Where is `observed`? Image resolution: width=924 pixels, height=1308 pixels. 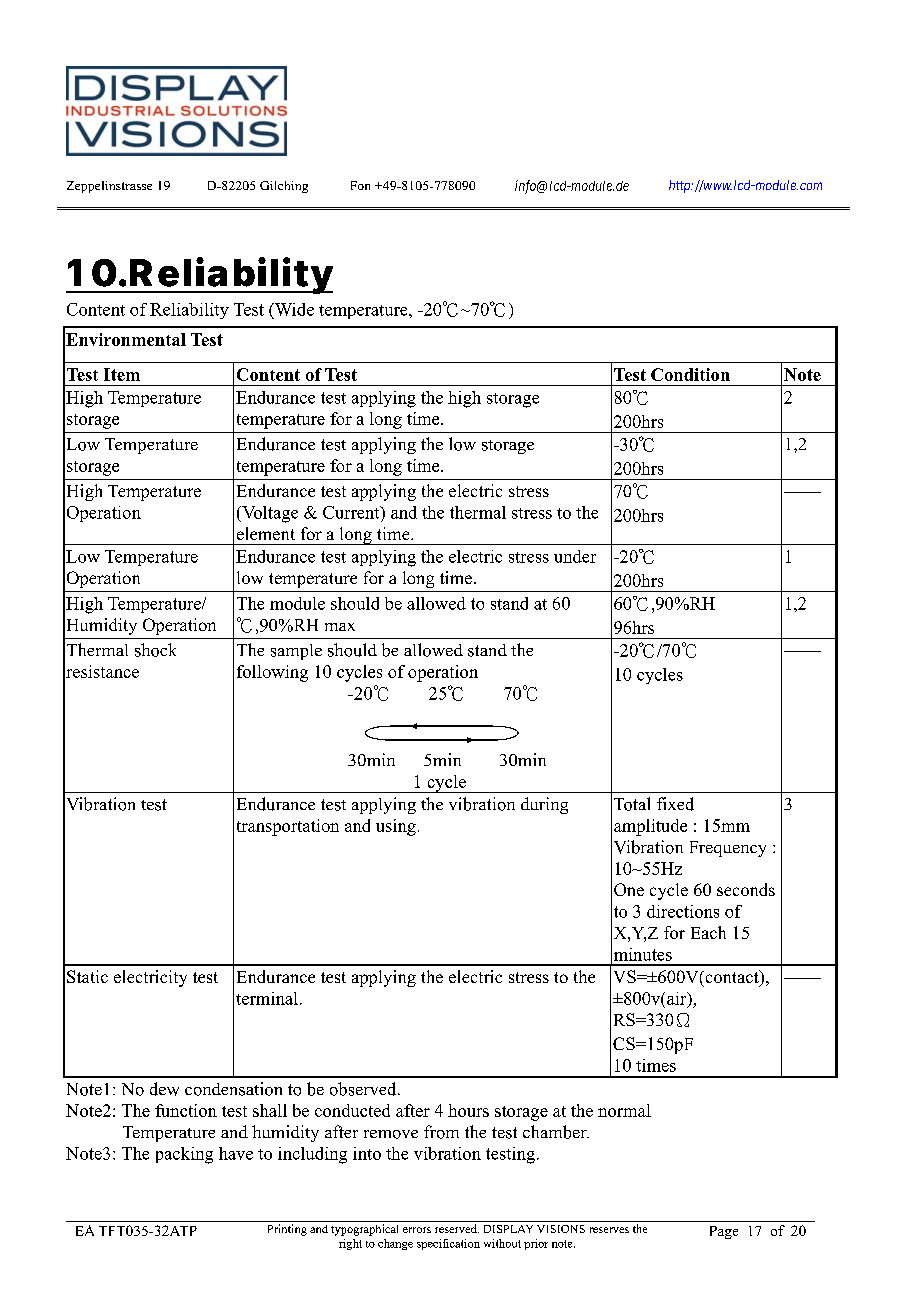
observed is located at coordinates (364, 1089).
